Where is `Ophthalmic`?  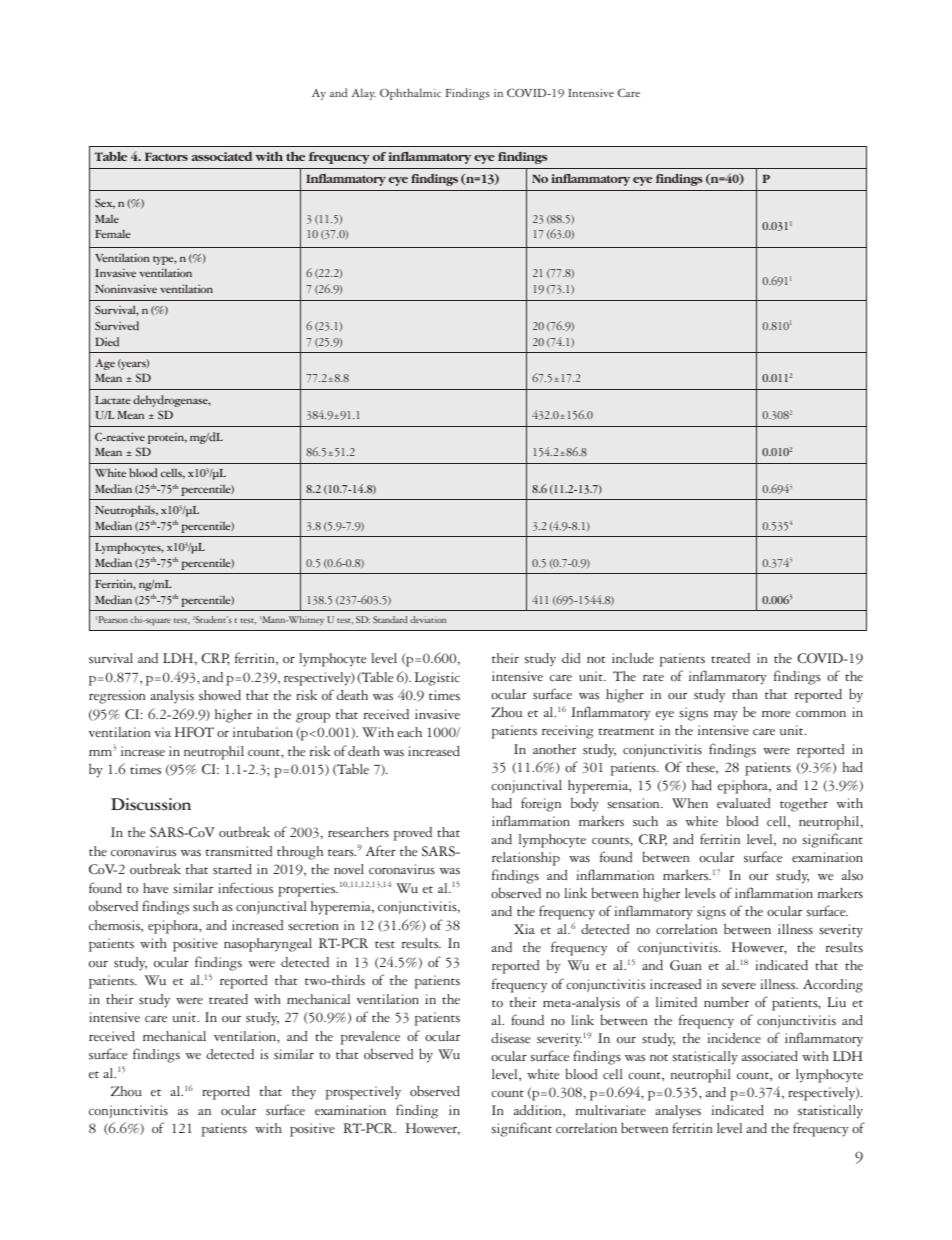 Ophthalmic is located at coordinates (411, 94).
